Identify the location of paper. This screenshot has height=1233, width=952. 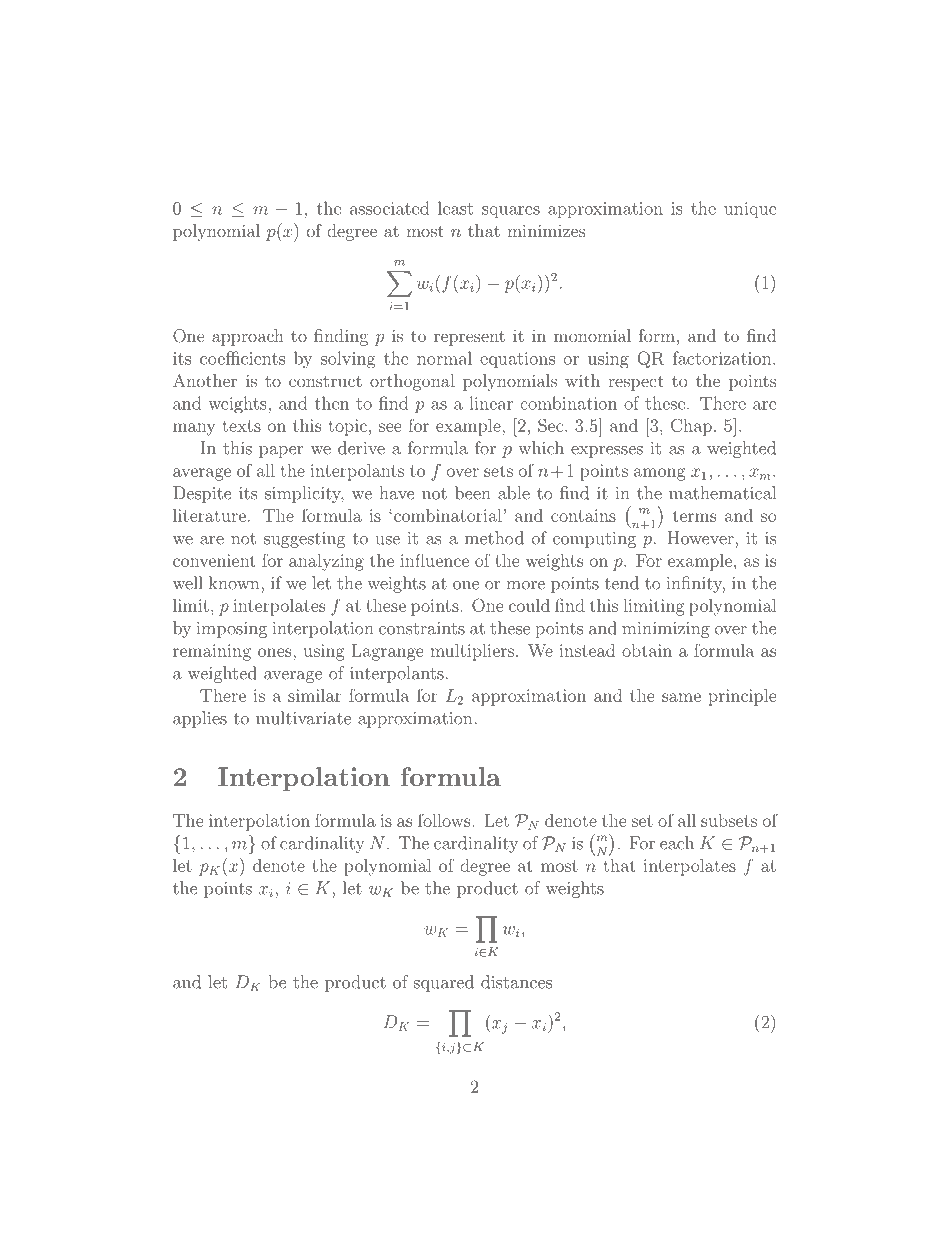
(281, 452).
